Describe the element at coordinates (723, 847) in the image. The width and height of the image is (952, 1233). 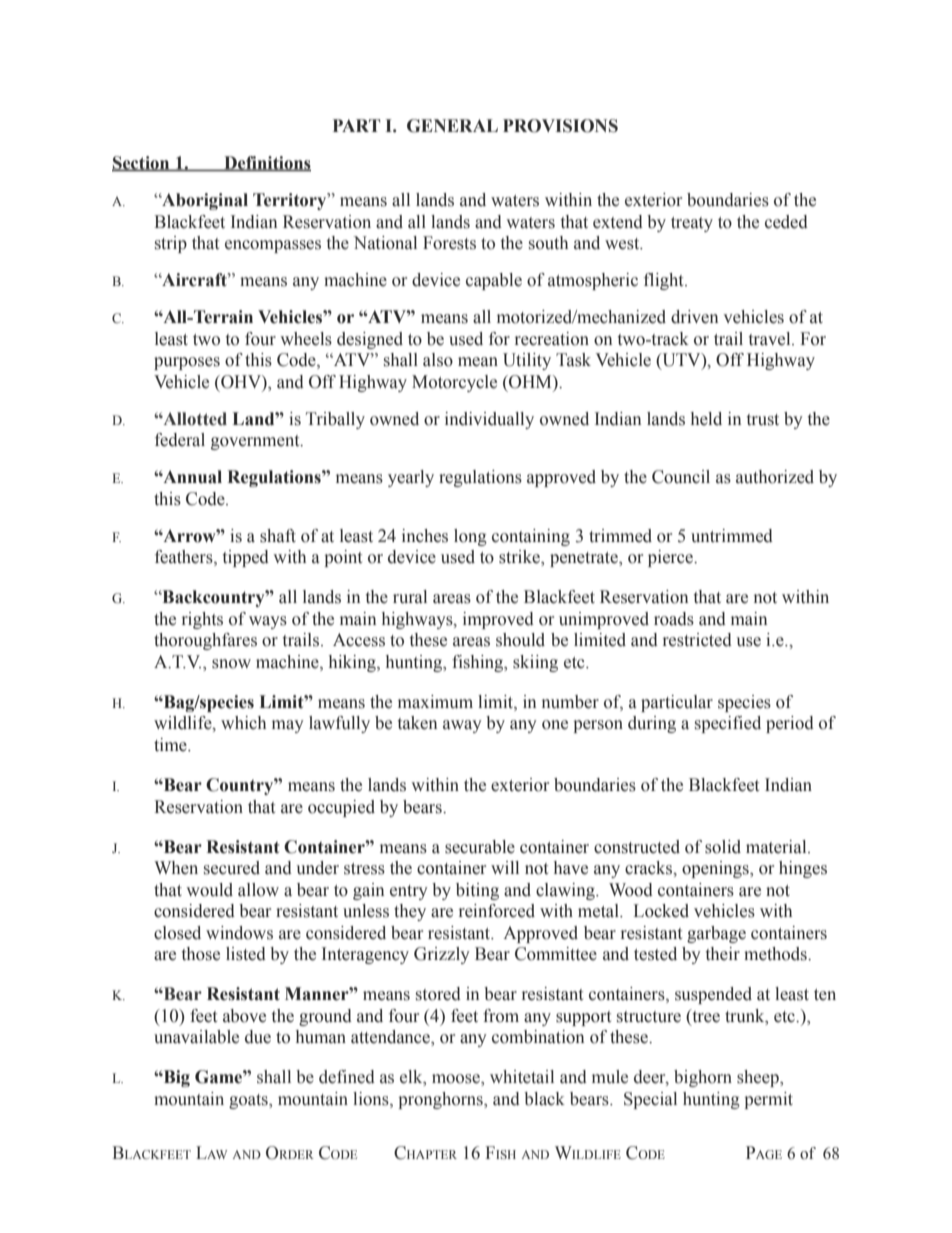
I see `solid` at that location.
